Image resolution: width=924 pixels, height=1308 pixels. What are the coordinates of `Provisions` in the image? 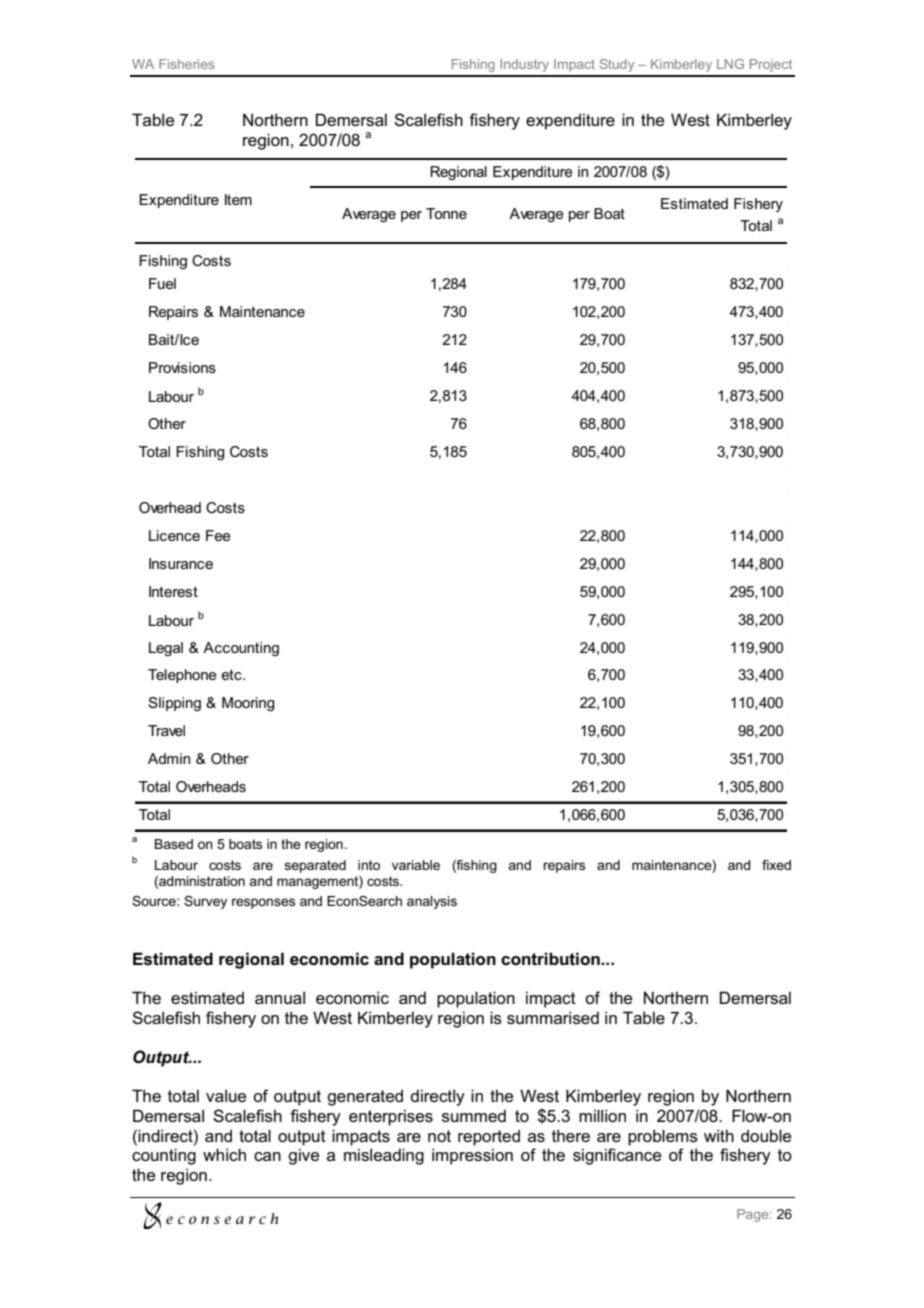 It's located at (182, 367).
